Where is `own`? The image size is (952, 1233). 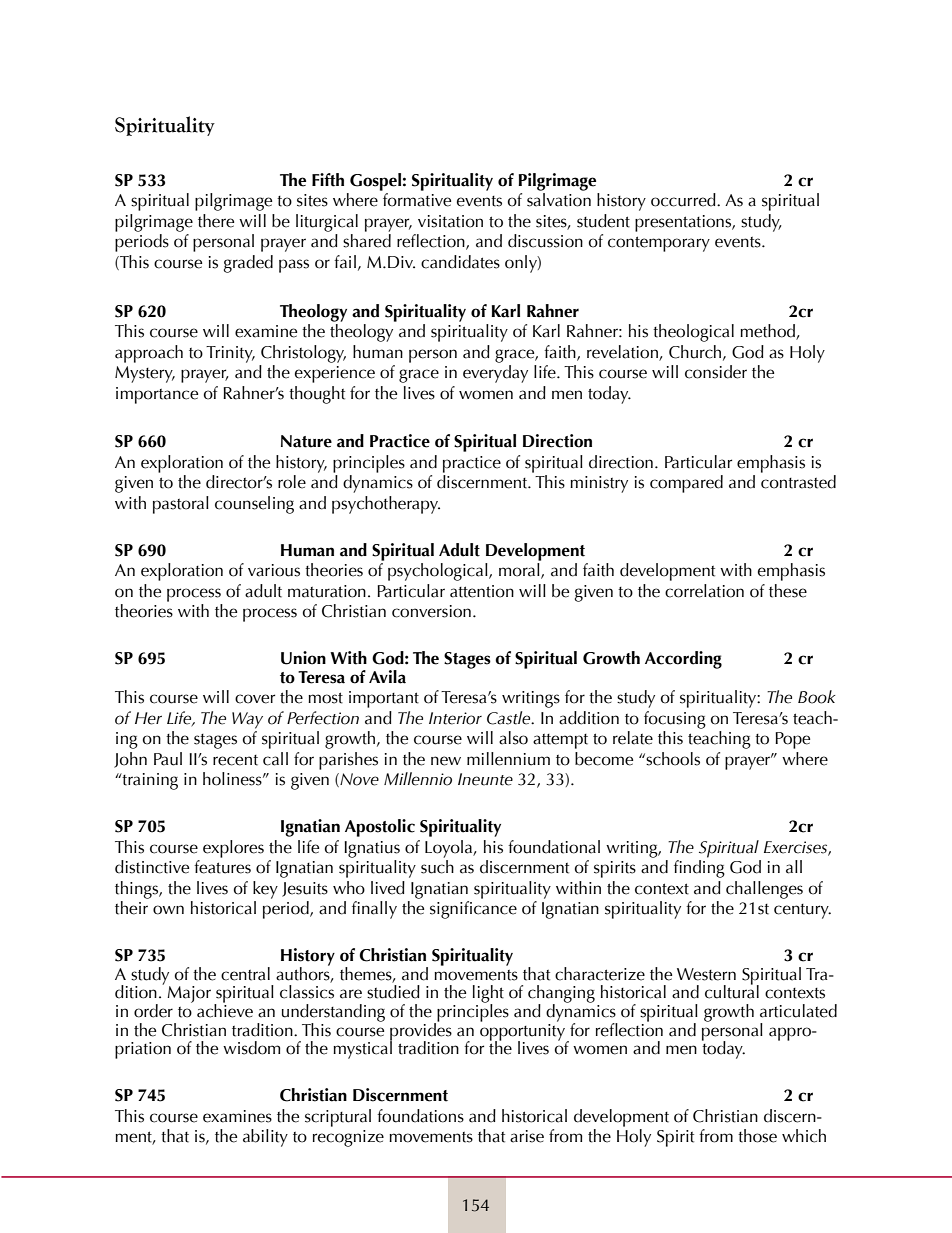 own is located at coordinates (168, 910).
